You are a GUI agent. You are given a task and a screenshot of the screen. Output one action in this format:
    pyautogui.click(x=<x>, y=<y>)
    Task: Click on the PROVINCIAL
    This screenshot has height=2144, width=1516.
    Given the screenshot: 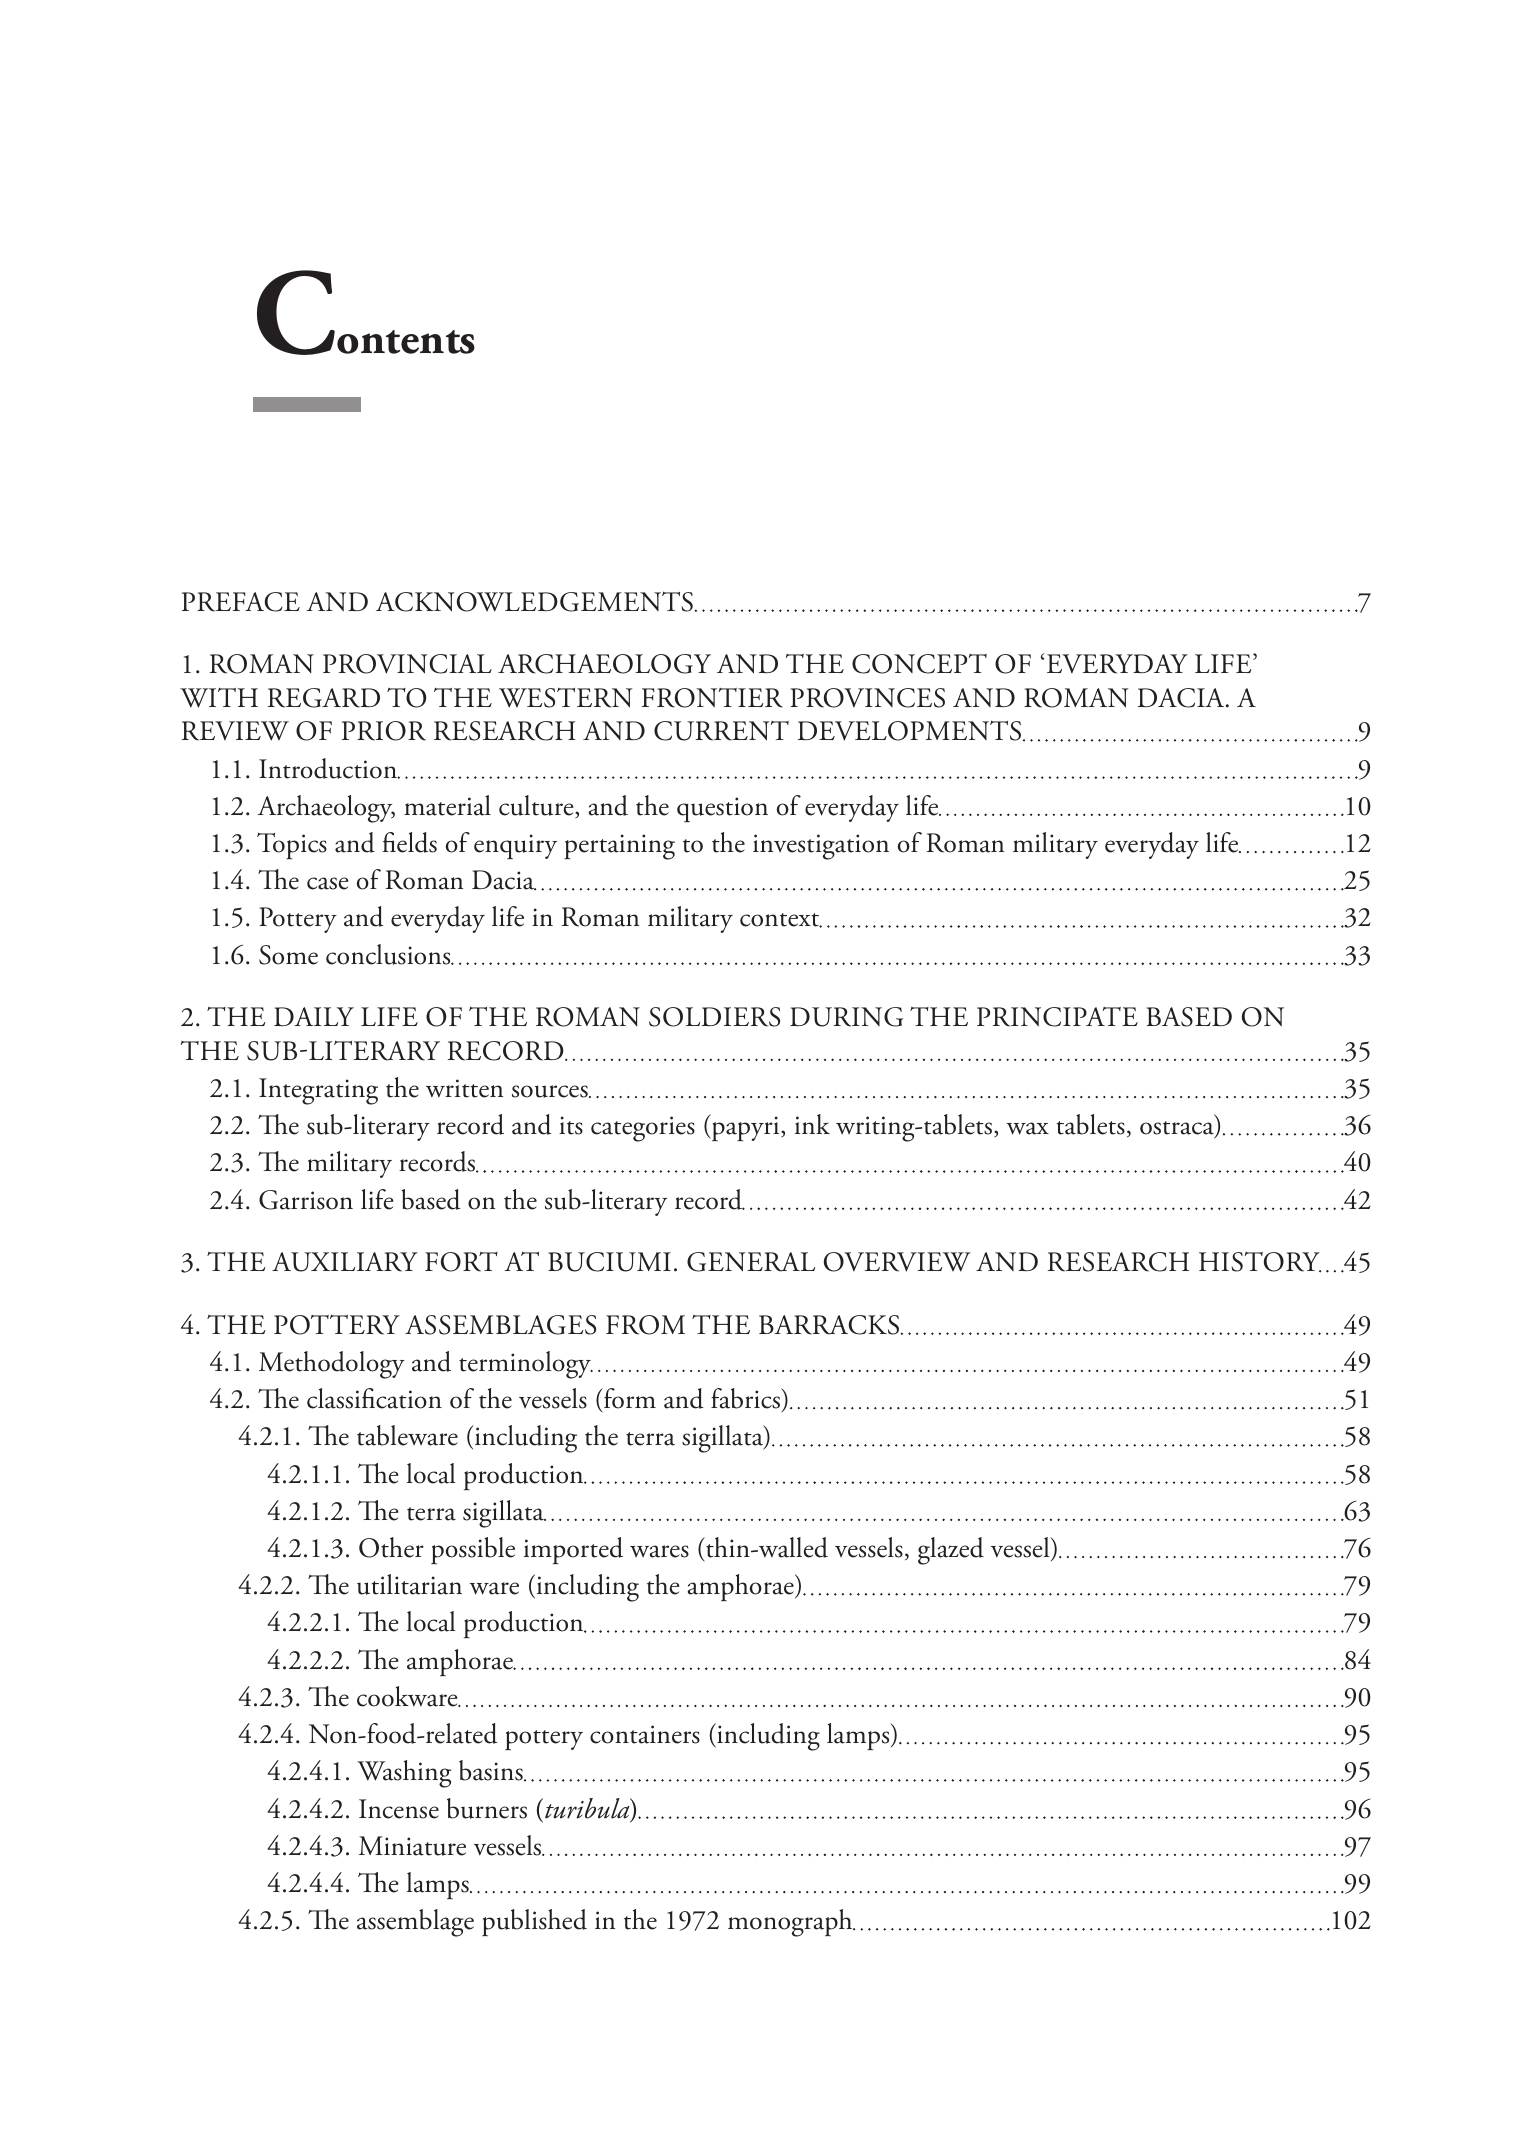 What is the action you would take?
    pyautogui.click(x=407, y=664)
